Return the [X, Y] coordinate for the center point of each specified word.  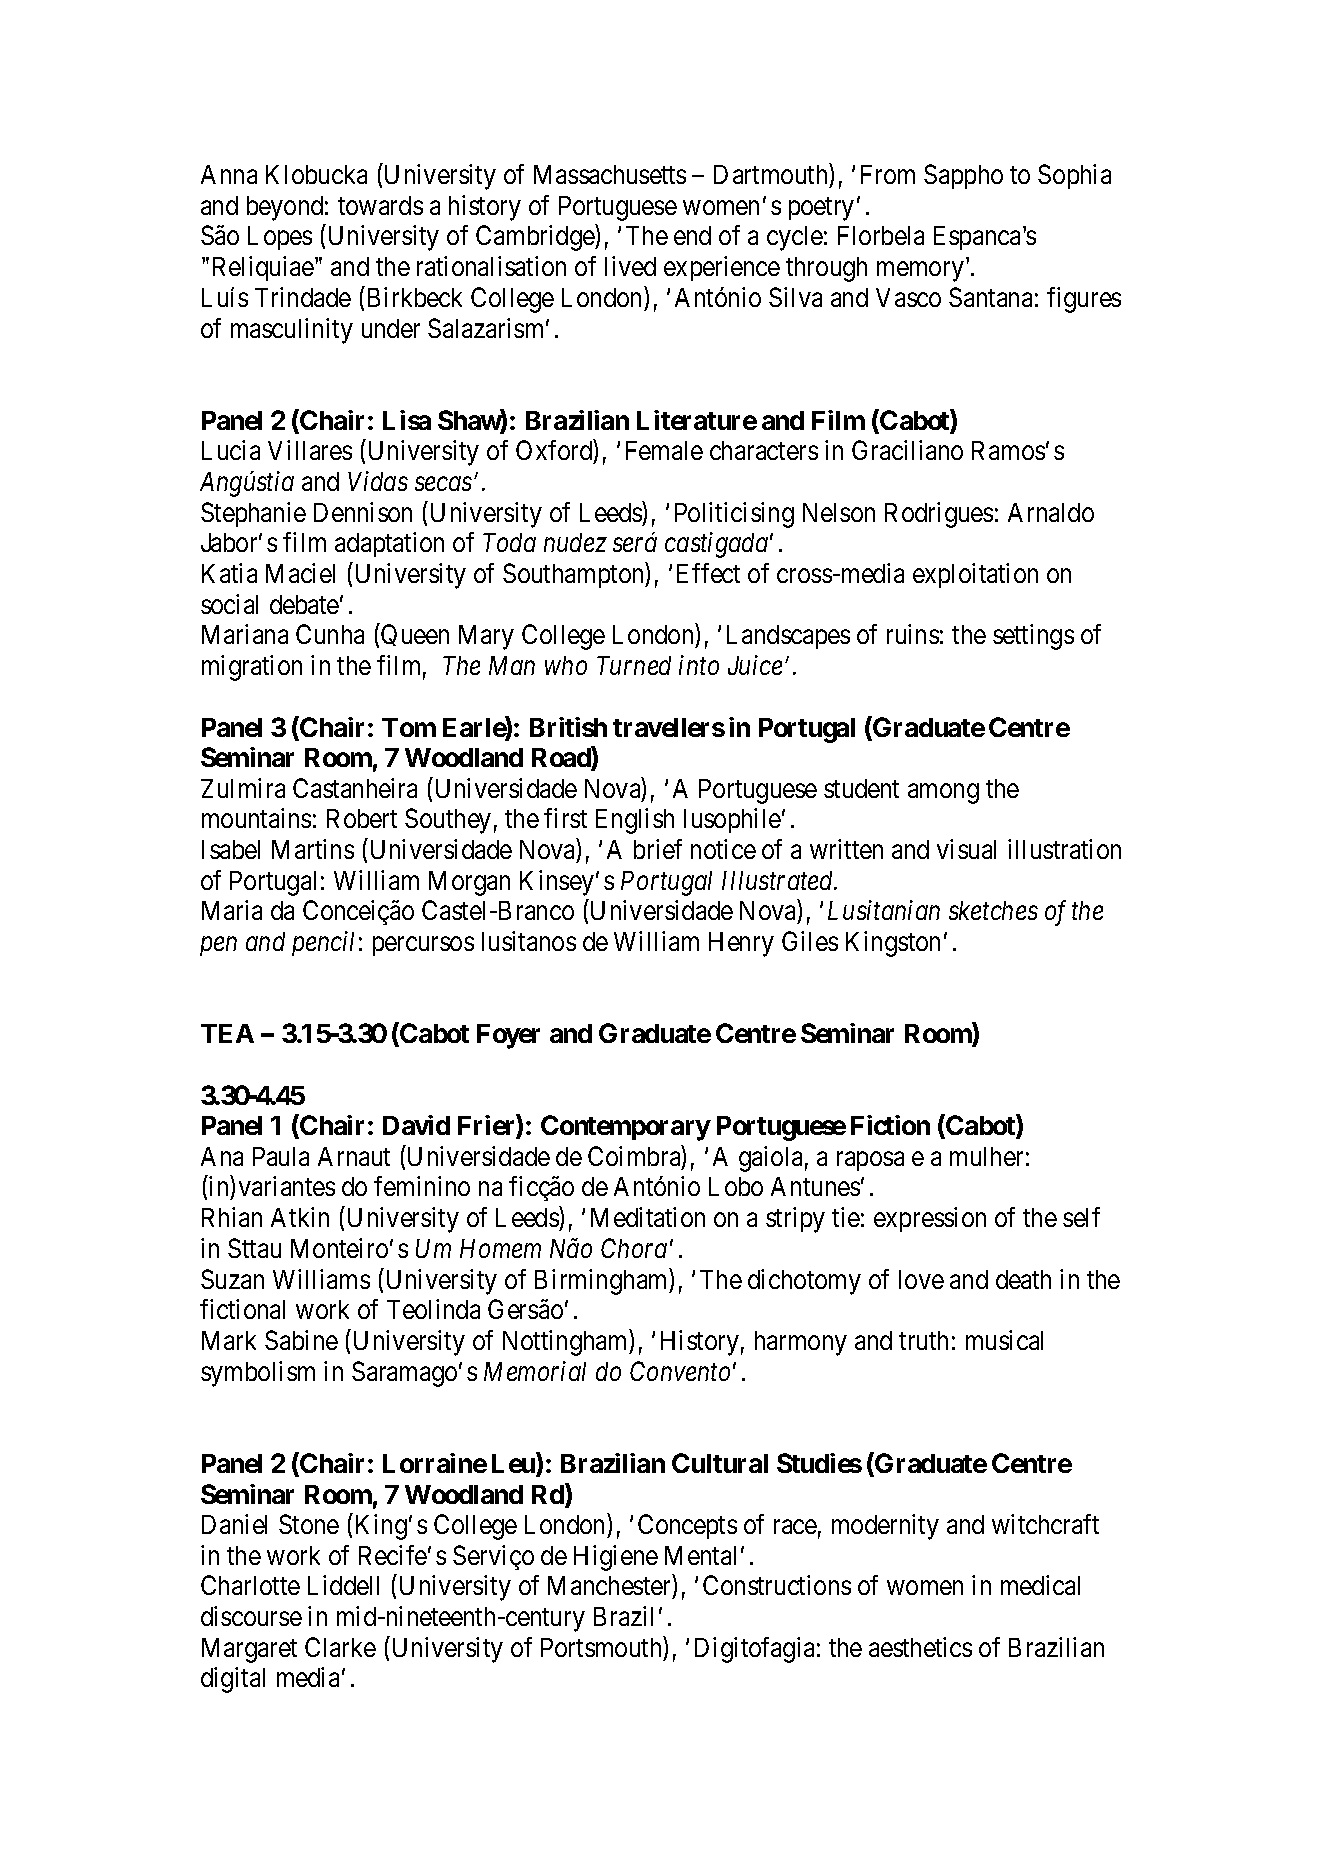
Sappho [963, 176]
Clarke [340, 1647]
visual [966, 849]
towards [380, 205]
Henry [741, 944]
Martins [313, 849]
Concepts [687, 1526]
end [692, 235]
